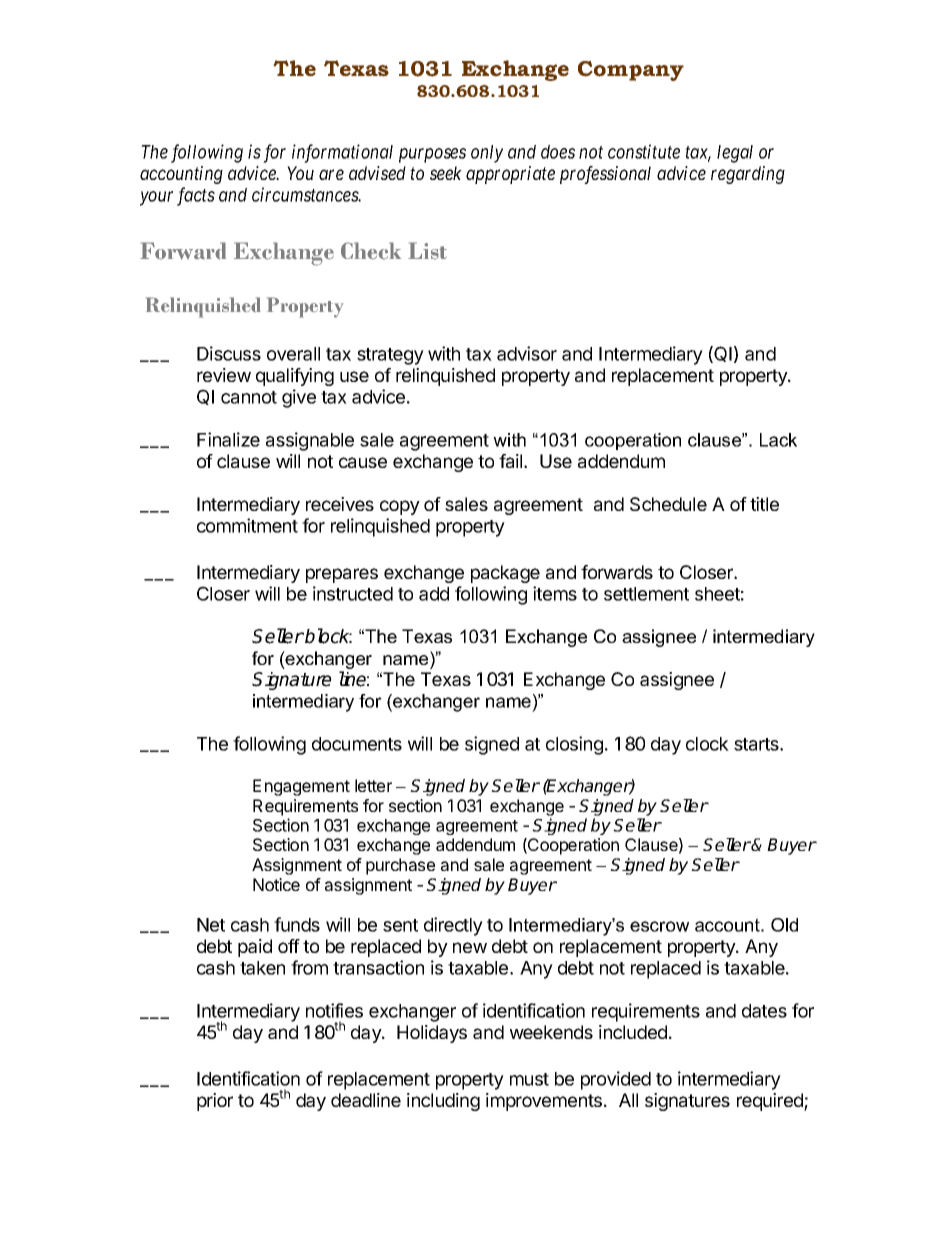 The width and height of the screenshot is (952, 1233). I want to click on advisor, so click(527, 353).
